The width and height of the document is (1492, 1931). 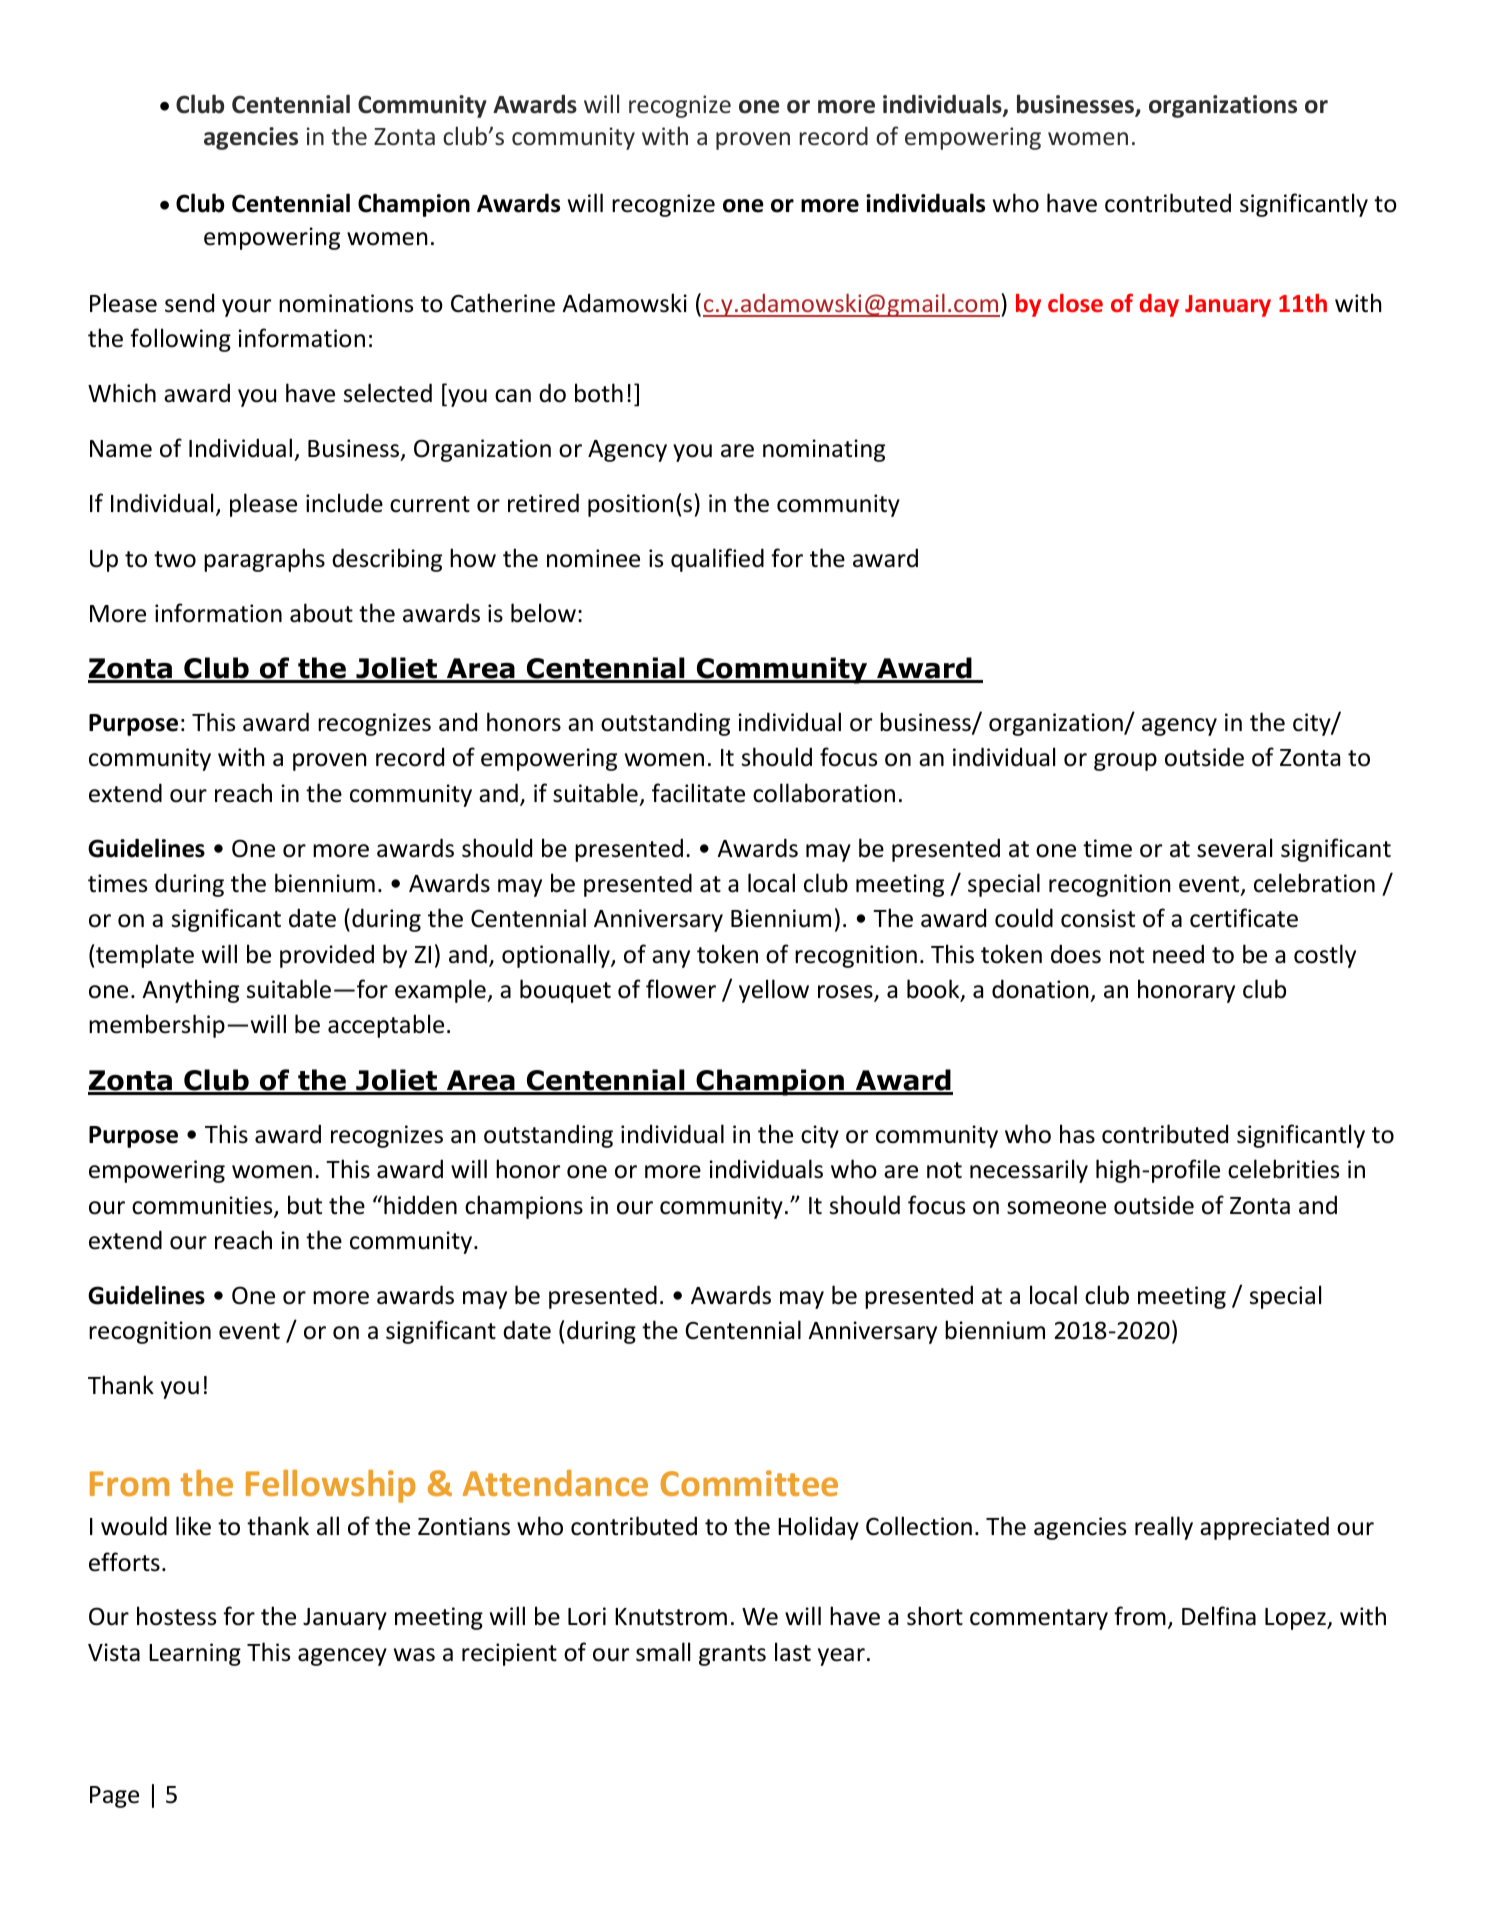 What do you see at coordinates (246, 308) in the document?
I see `your` at bounding box center [246, 308].
